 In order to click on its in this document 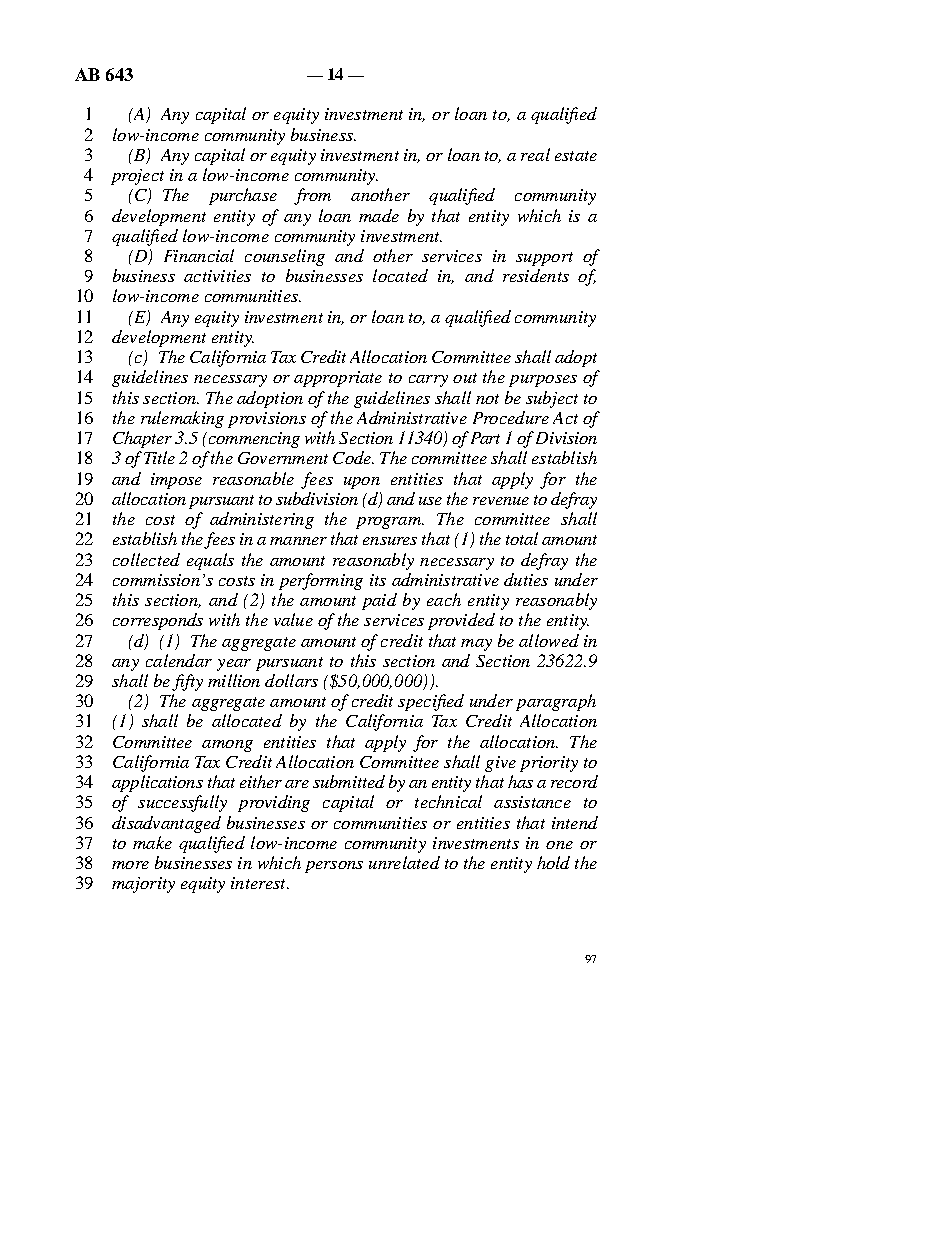, I will do `click(378, 580)`.
